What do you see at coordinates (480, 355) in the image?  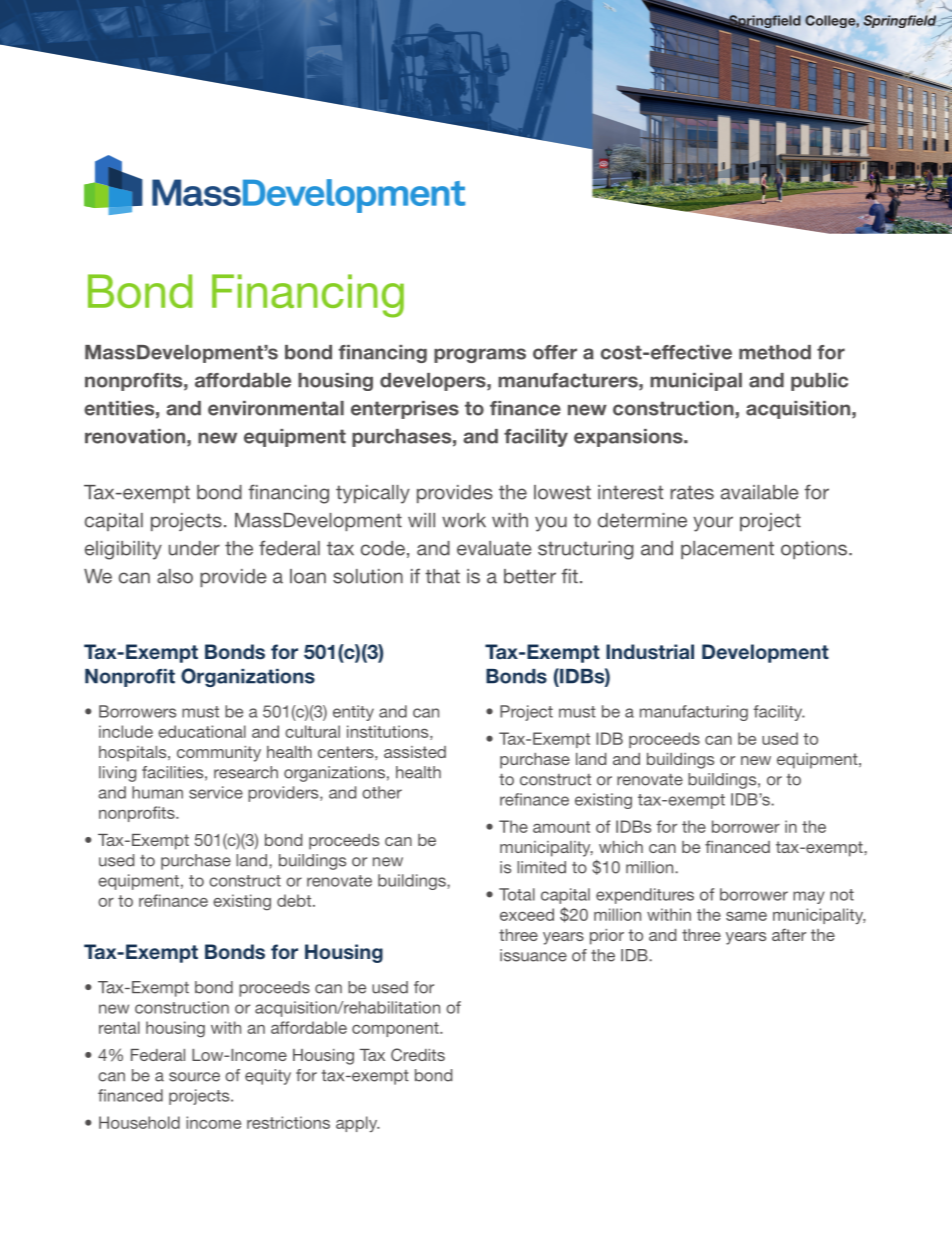 I see `programs` at bounding box center [480, 355].
